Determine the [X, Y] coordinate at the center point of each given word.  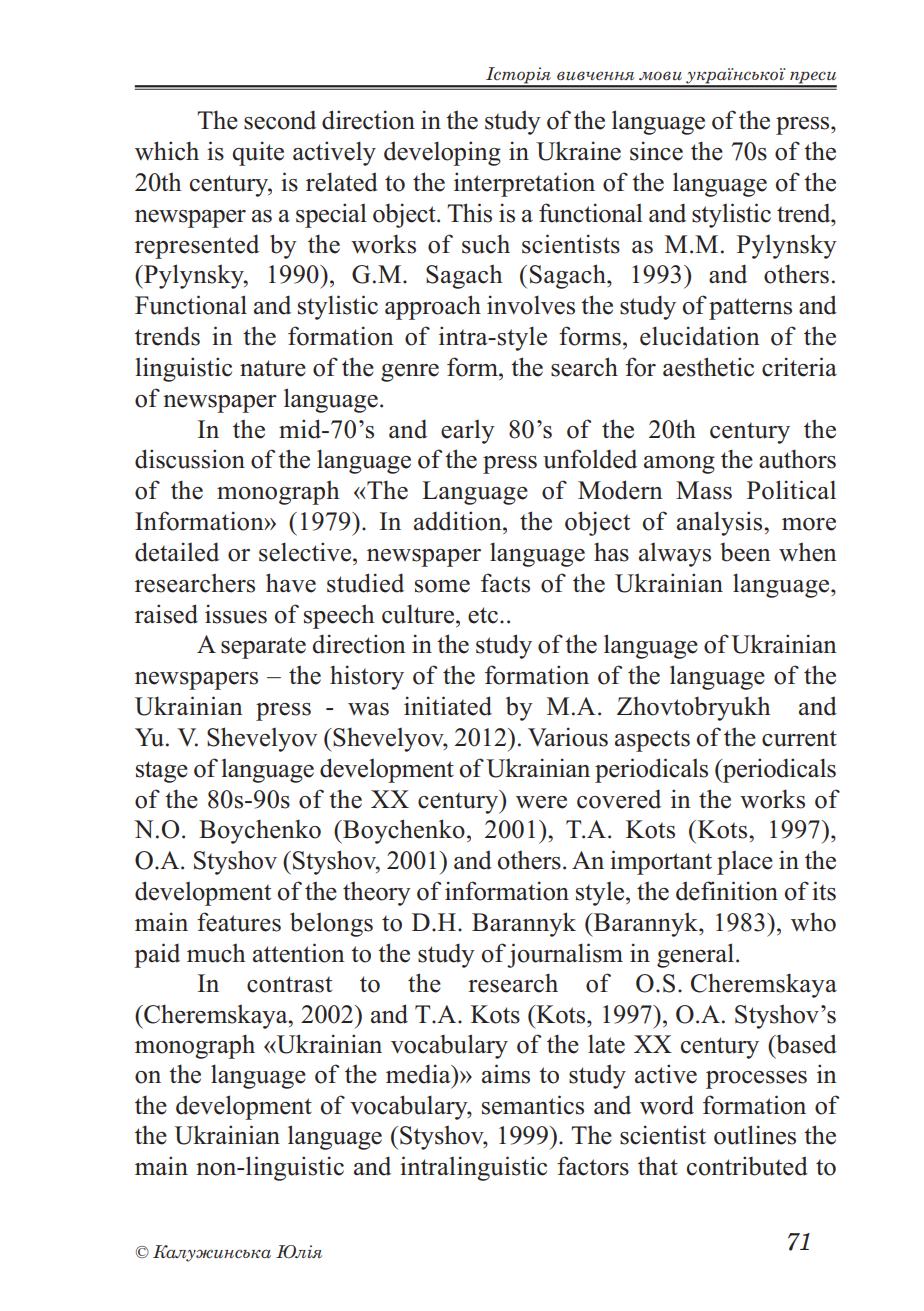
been [745, 552]
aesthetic [708, 367]
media [419, 1074]
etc [483, 615]
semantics [533, 1105]
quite [258, 153]
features [239, 922]
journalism [565, 955]
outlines [755, 1135]
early [468, 432]
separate [263, 648]
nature [273, 368]
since [656, 151]
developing [442, 153]
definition [727, 891]
